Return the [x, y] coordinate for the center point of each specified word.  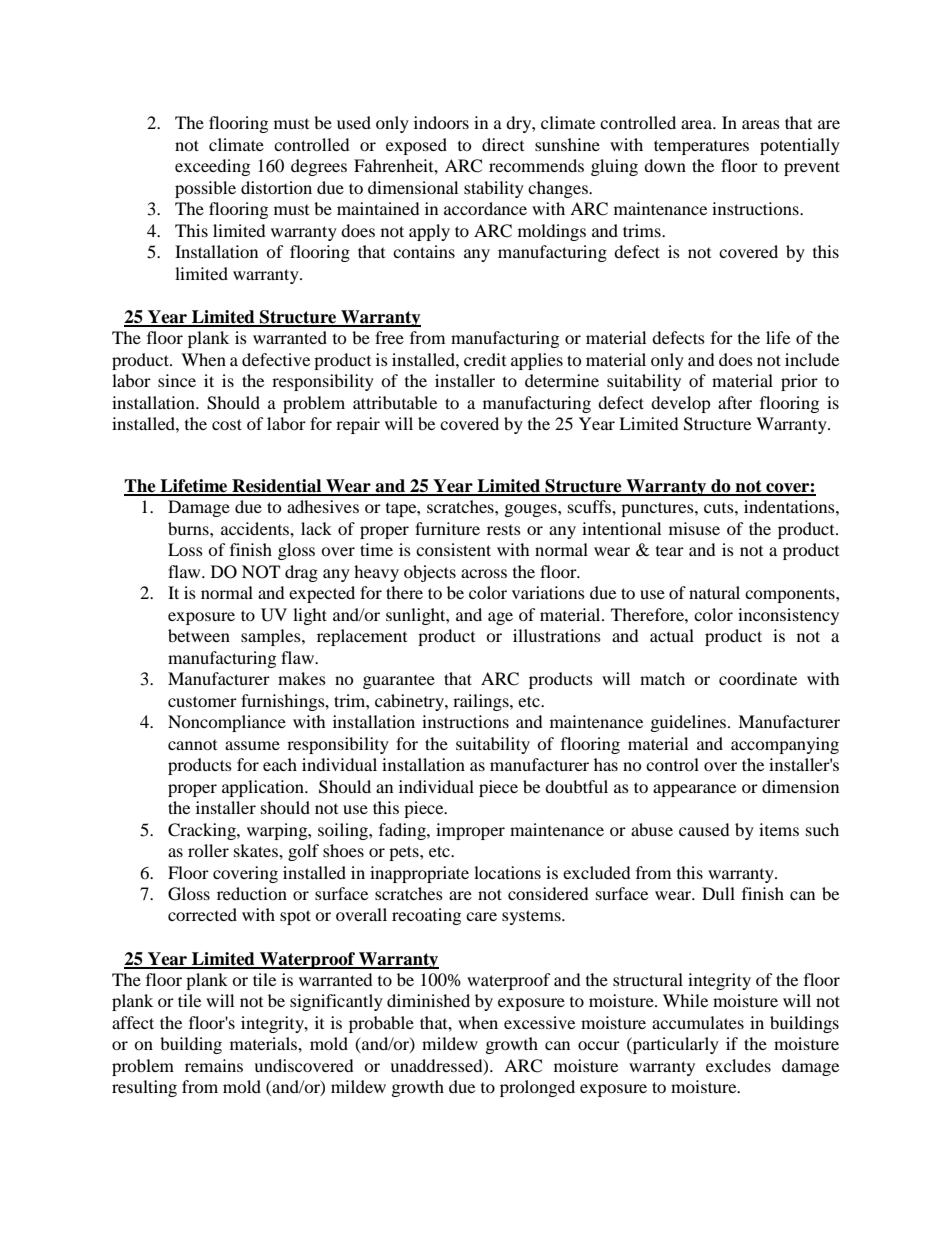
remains [214, 1065]
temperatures [701, 147]
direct [503, 144]
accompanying [785, 745]
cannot [192, 745]
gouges [532, 510]
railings [482, 702]
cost [227, 424]
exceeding [212, 167]
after [735, 402]
